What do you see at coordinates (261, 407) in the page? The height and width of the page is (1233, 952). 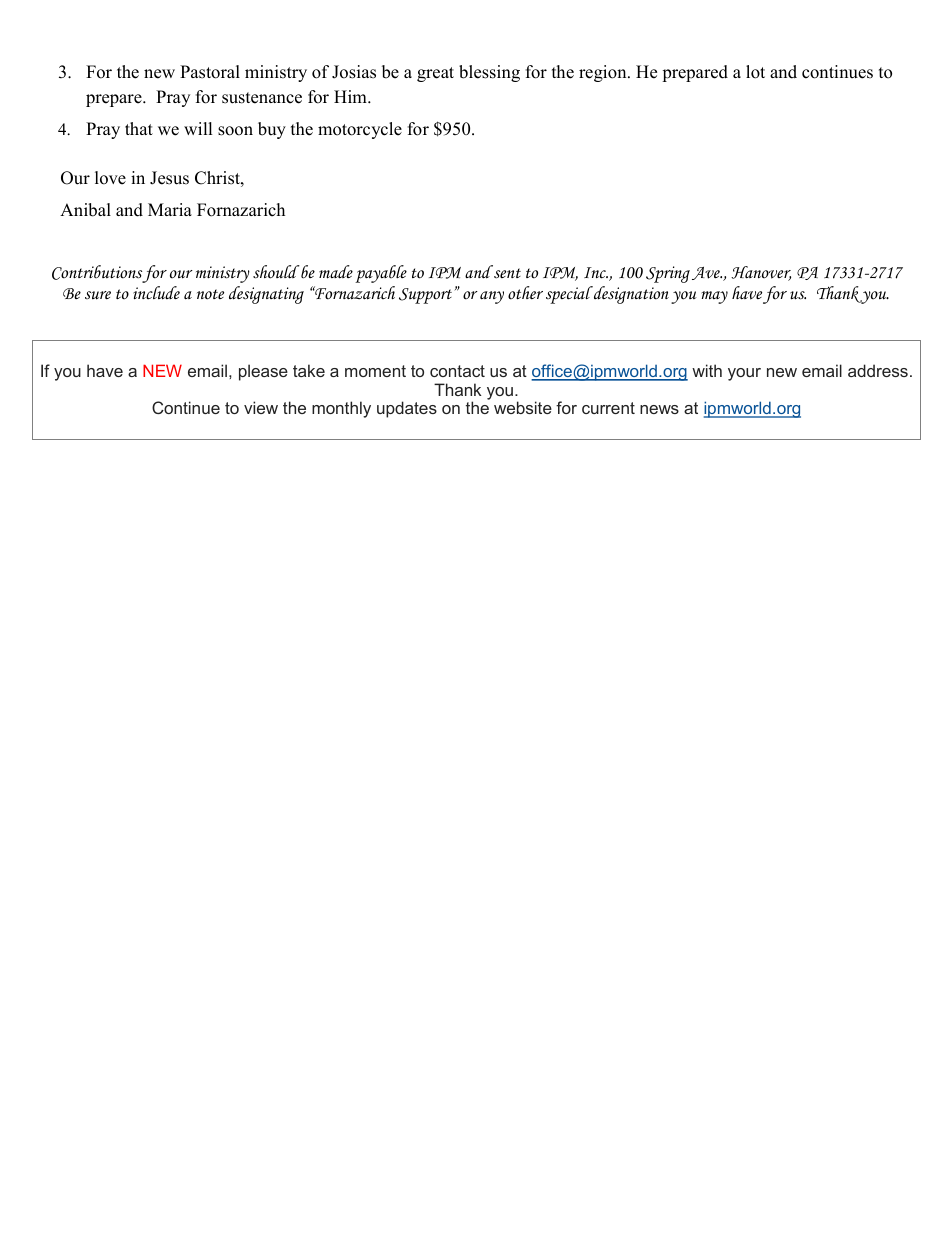 I see `view` at bounding box center [261, 407].
